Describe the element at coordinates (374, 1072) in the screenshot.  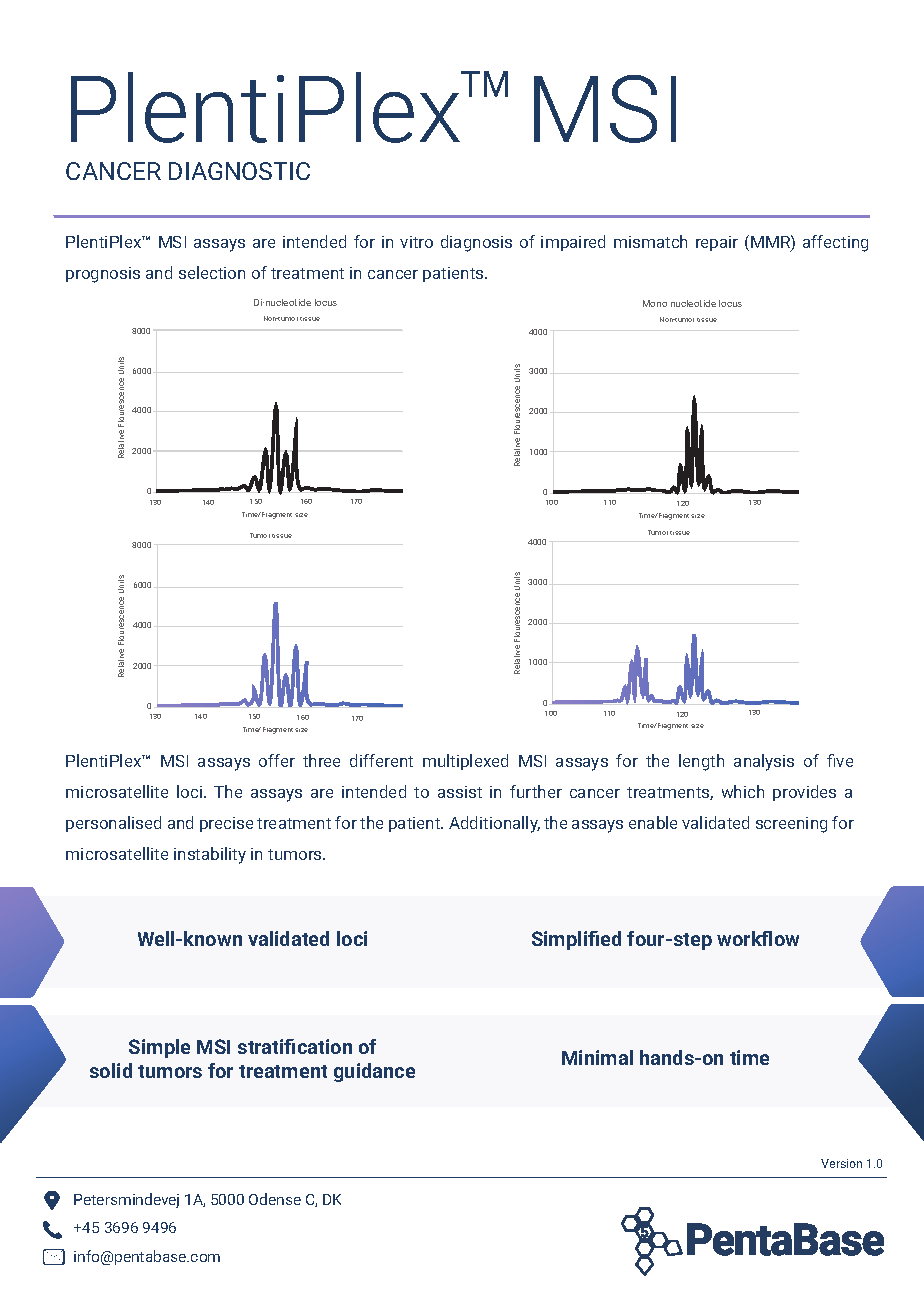
I see `guidance` at that location.
